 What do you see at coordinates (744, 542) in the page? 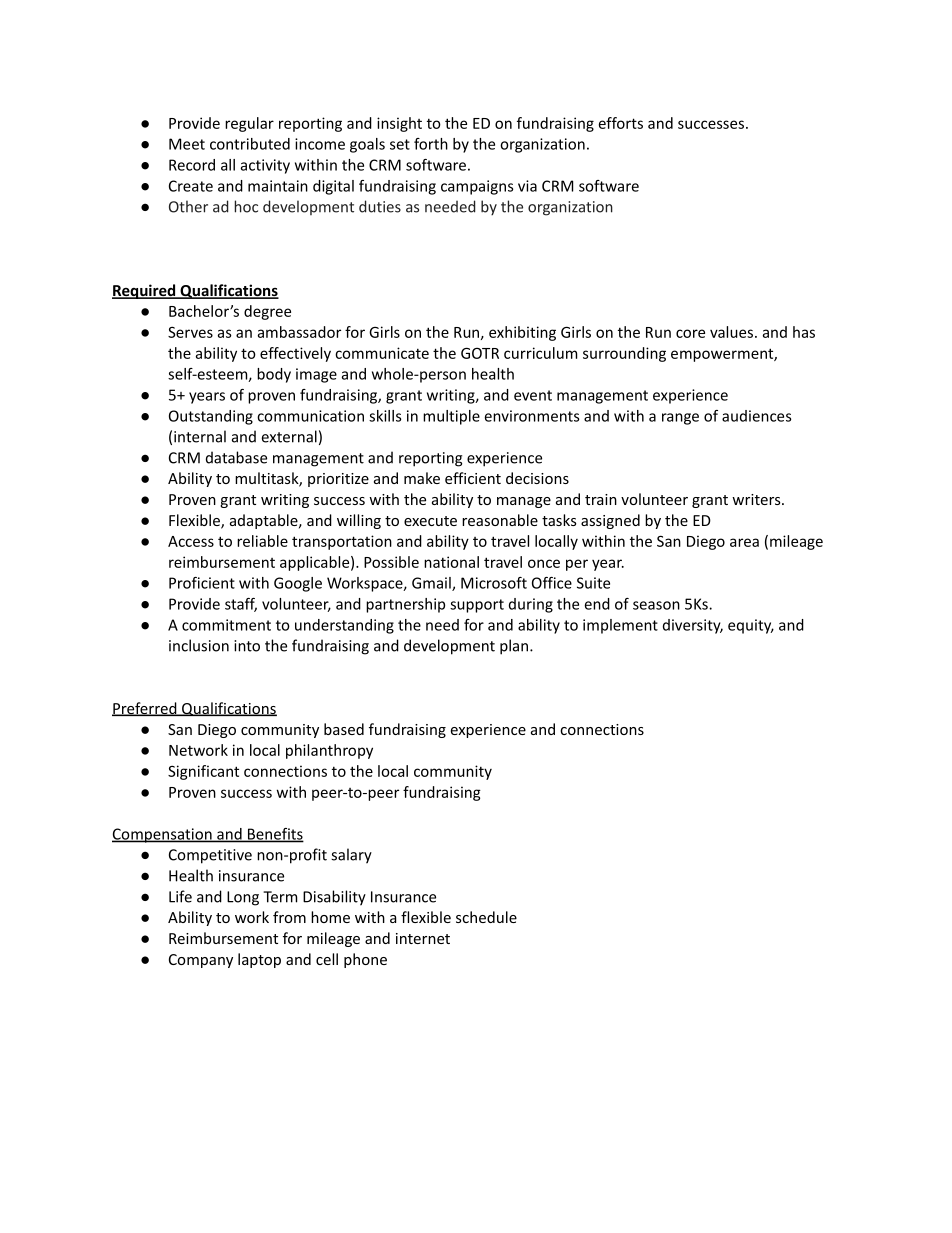
I see `area` at bounding box center [744, 542].
